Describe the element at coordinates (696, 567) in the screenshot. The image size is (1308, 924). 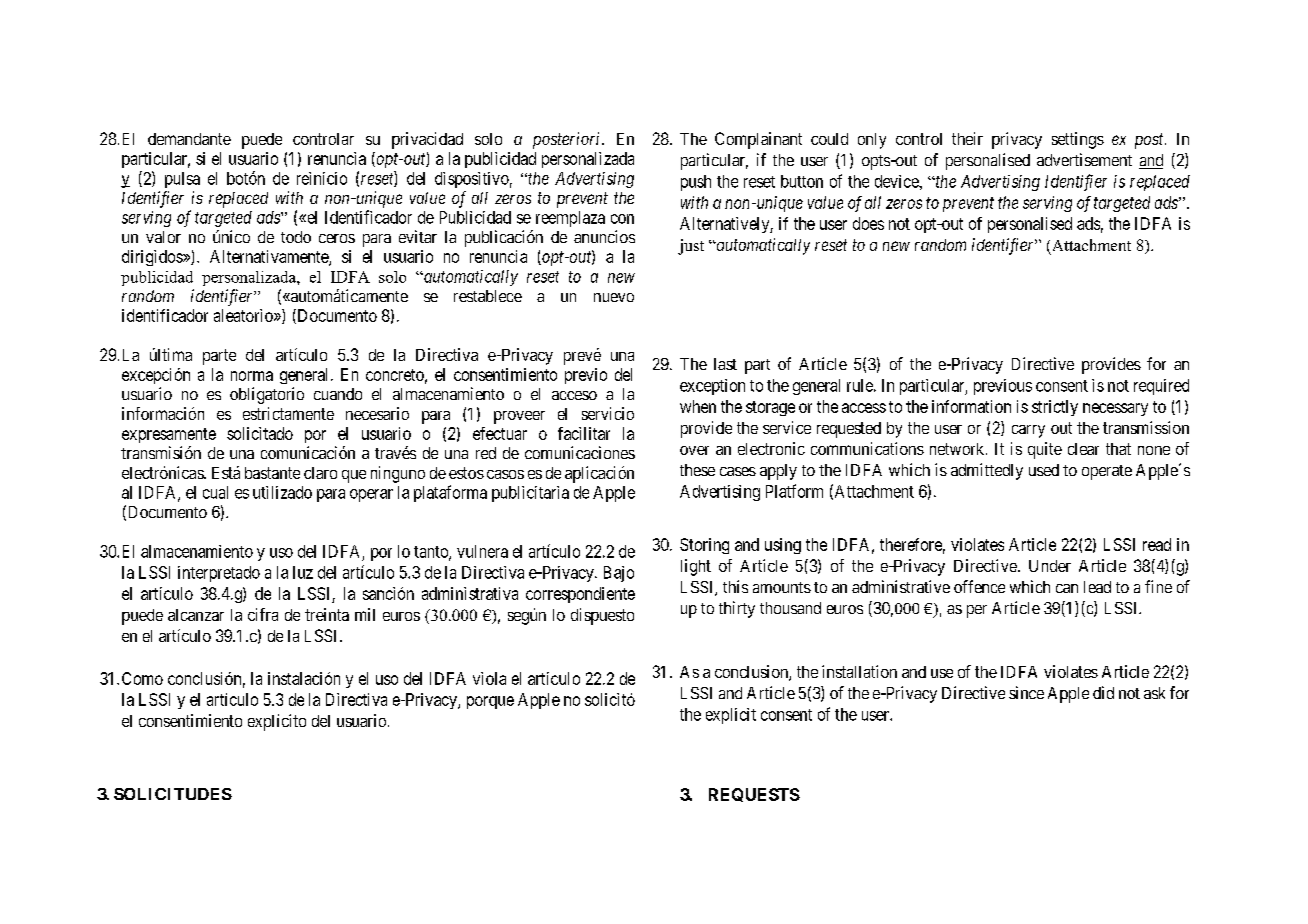
I see `light` at that location.
